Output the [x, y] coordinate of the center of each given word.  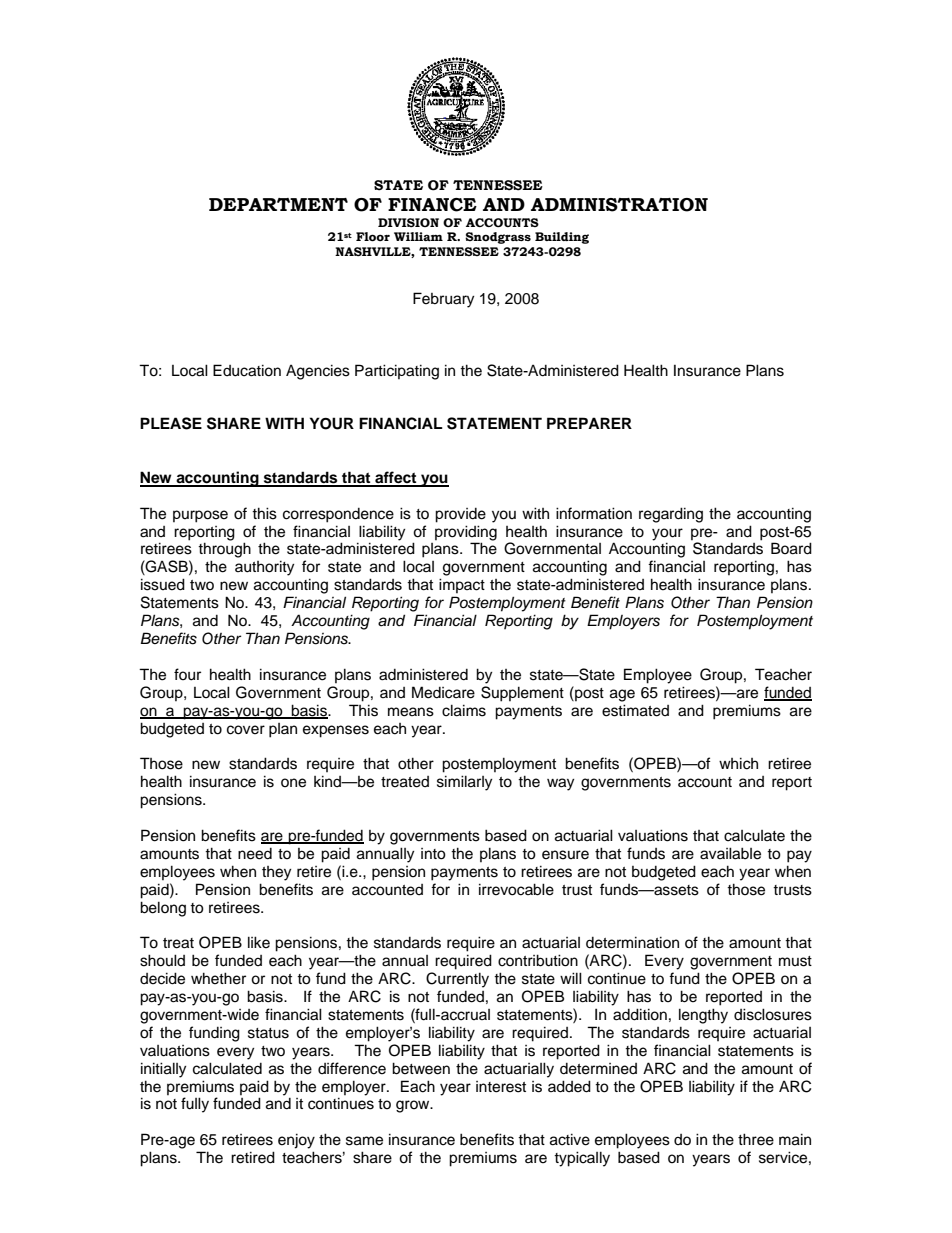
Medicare [443, 692]
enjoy [296, 1141]
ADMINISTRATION [619, 205]
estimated [635, 710]
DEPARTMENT [278, 204]
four [187, 674]
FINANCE [432, 205]
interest [501, 1087]
